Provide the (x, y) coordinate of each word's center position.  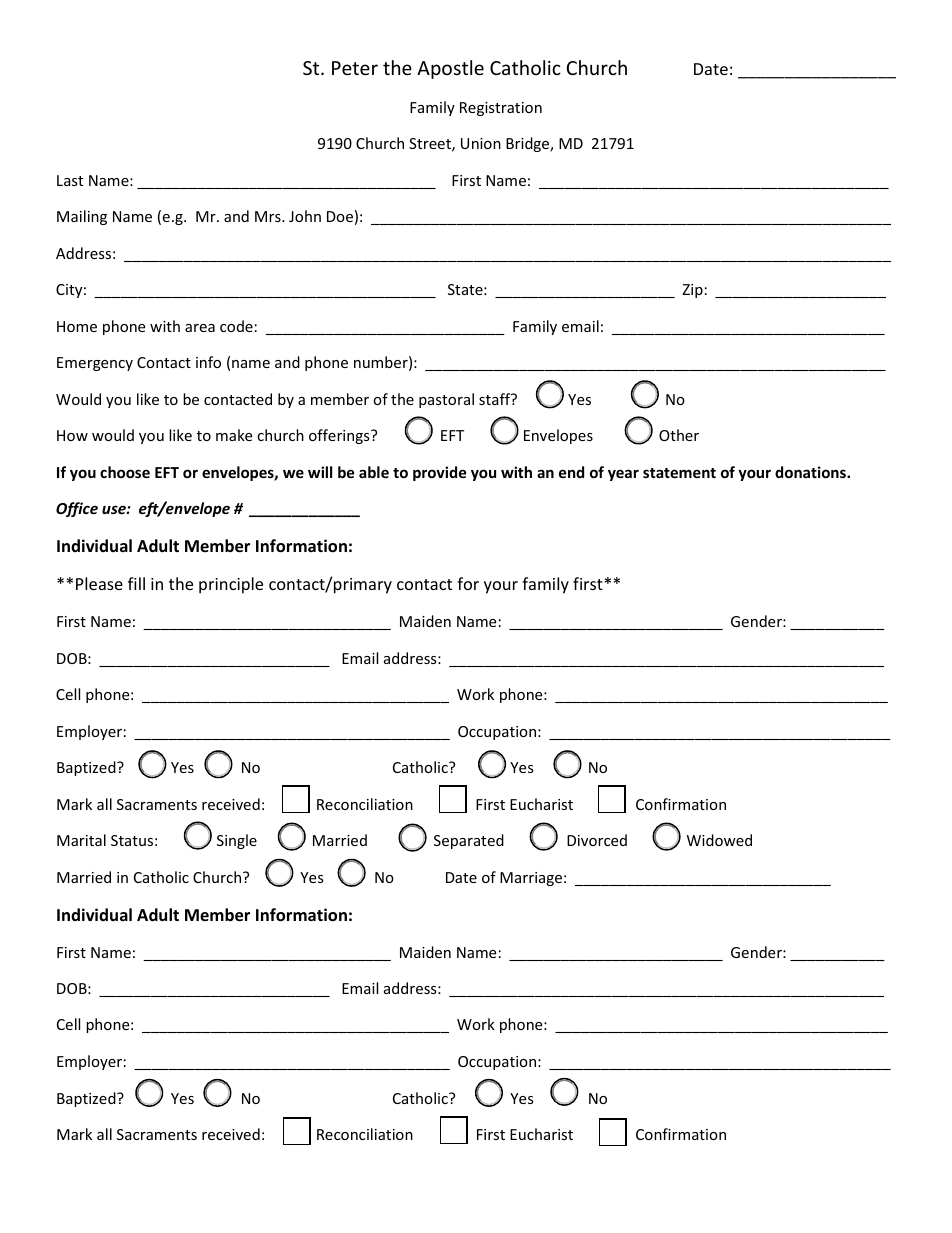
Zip (692, 291)
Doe (340, 216)
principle (231, 585)
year (623, 475)
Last (70, 180)
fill (136, 583)
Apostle (450, 69)
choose (125, 472)
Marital (81, 840)
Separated (469, 841)
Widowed (719, 840)
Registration (501, 109)
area (200, 328)
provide (440, 473)
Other (679, 435)
